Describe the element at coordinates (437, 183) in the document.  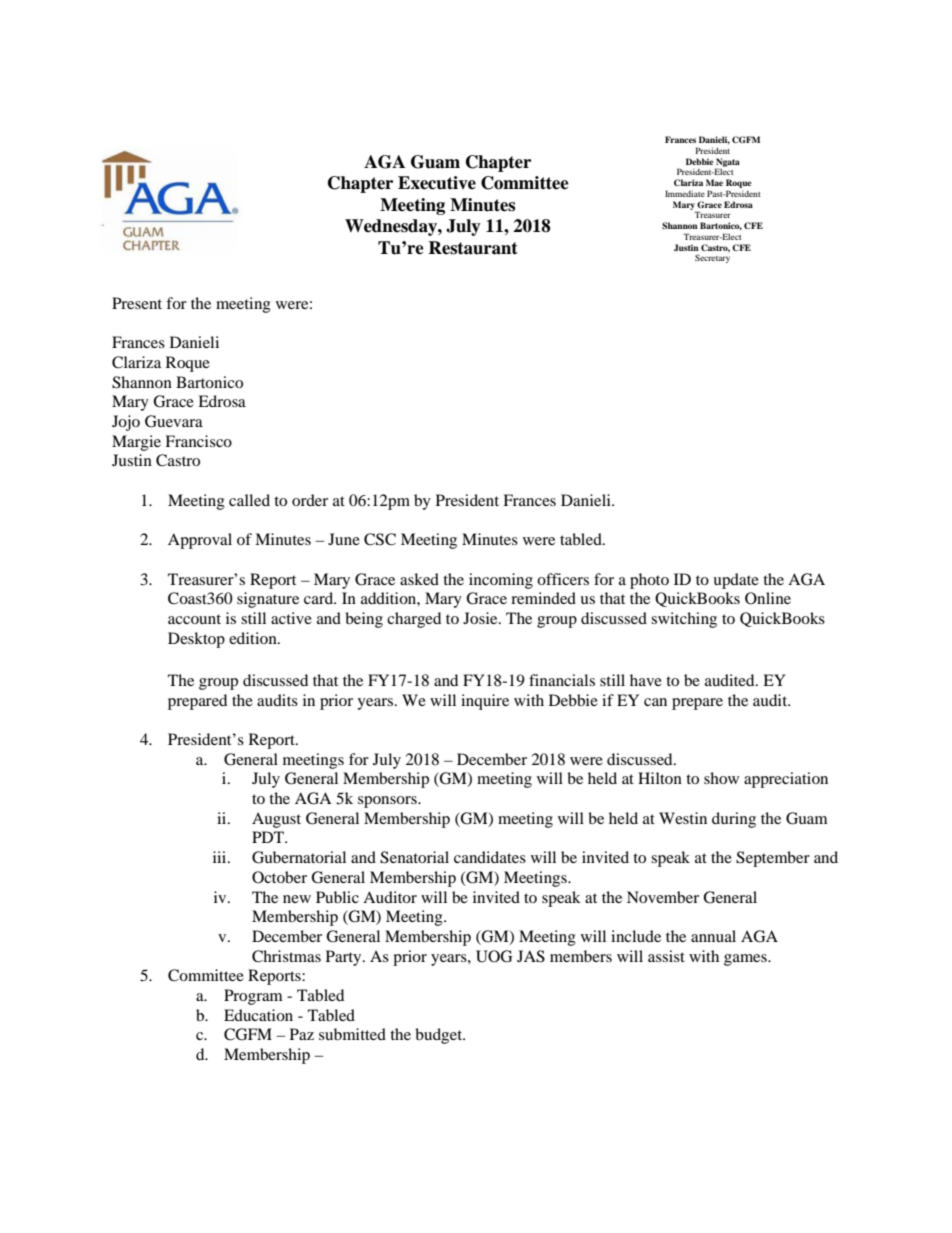
I see `Executive` at that location.
